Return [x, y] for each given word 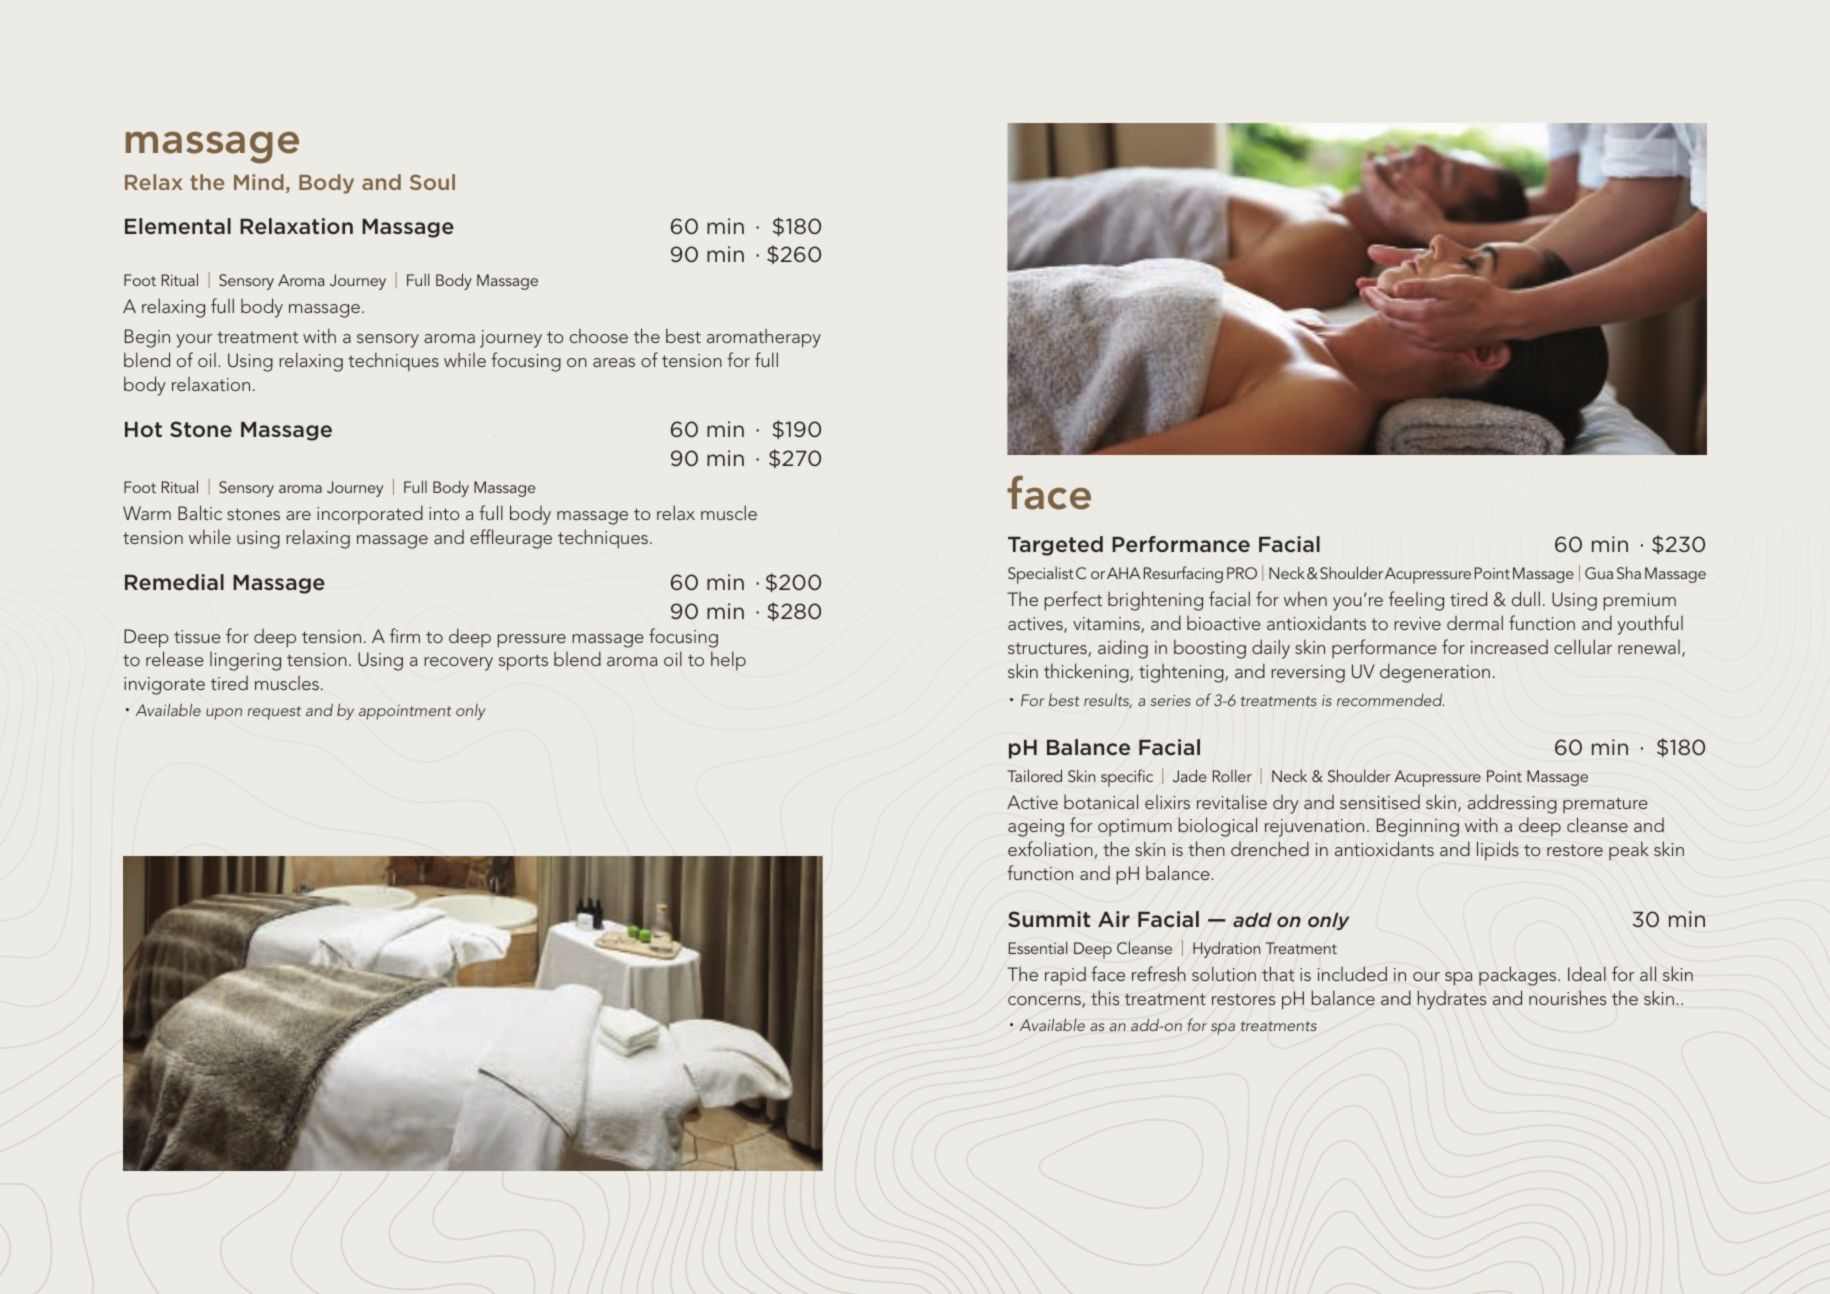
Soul [432, 182]
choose [599, 335]
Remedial [174, 582]
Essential [1038, 947]
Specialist [1041, 575]
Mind [259, 182]
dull [1526, 598]
